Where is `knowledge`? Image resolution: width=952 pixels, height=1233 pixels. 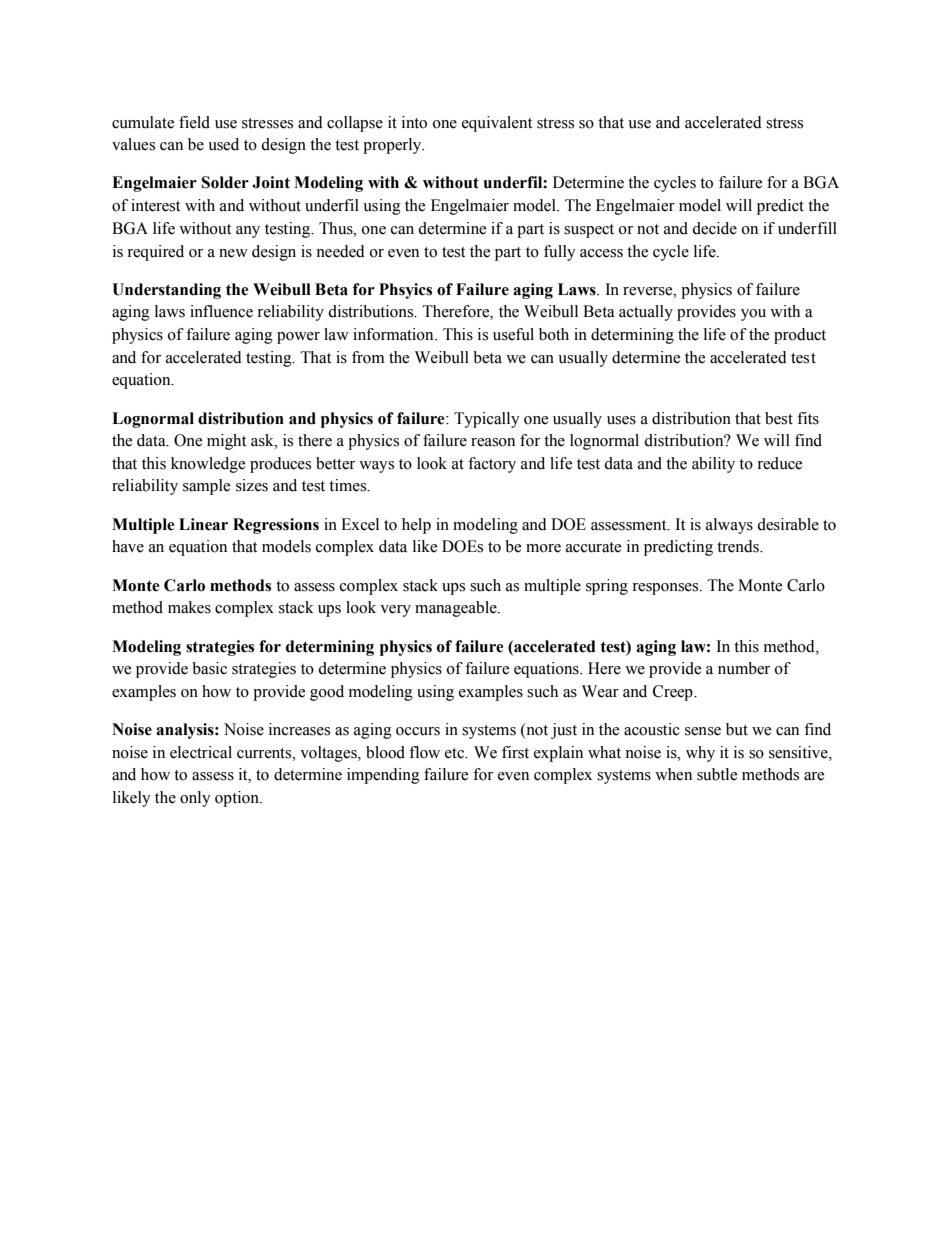
knowledge is located at coordinates (208, 465).
